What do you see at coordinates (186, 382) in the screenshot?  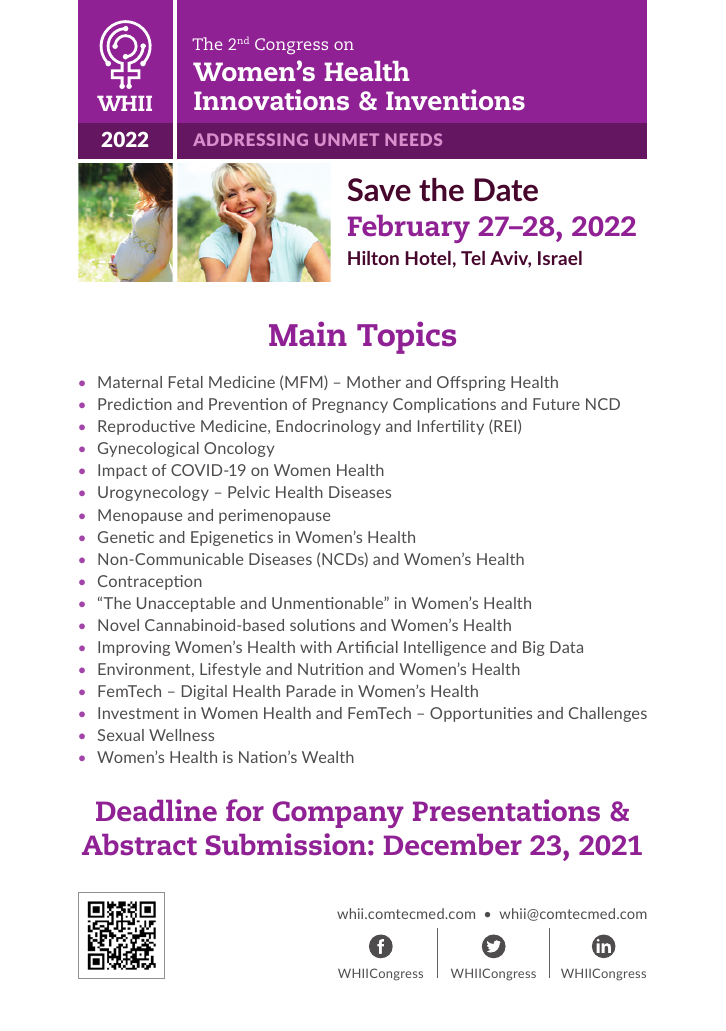 I see `Fetal` at bounding box center [186, 382].
